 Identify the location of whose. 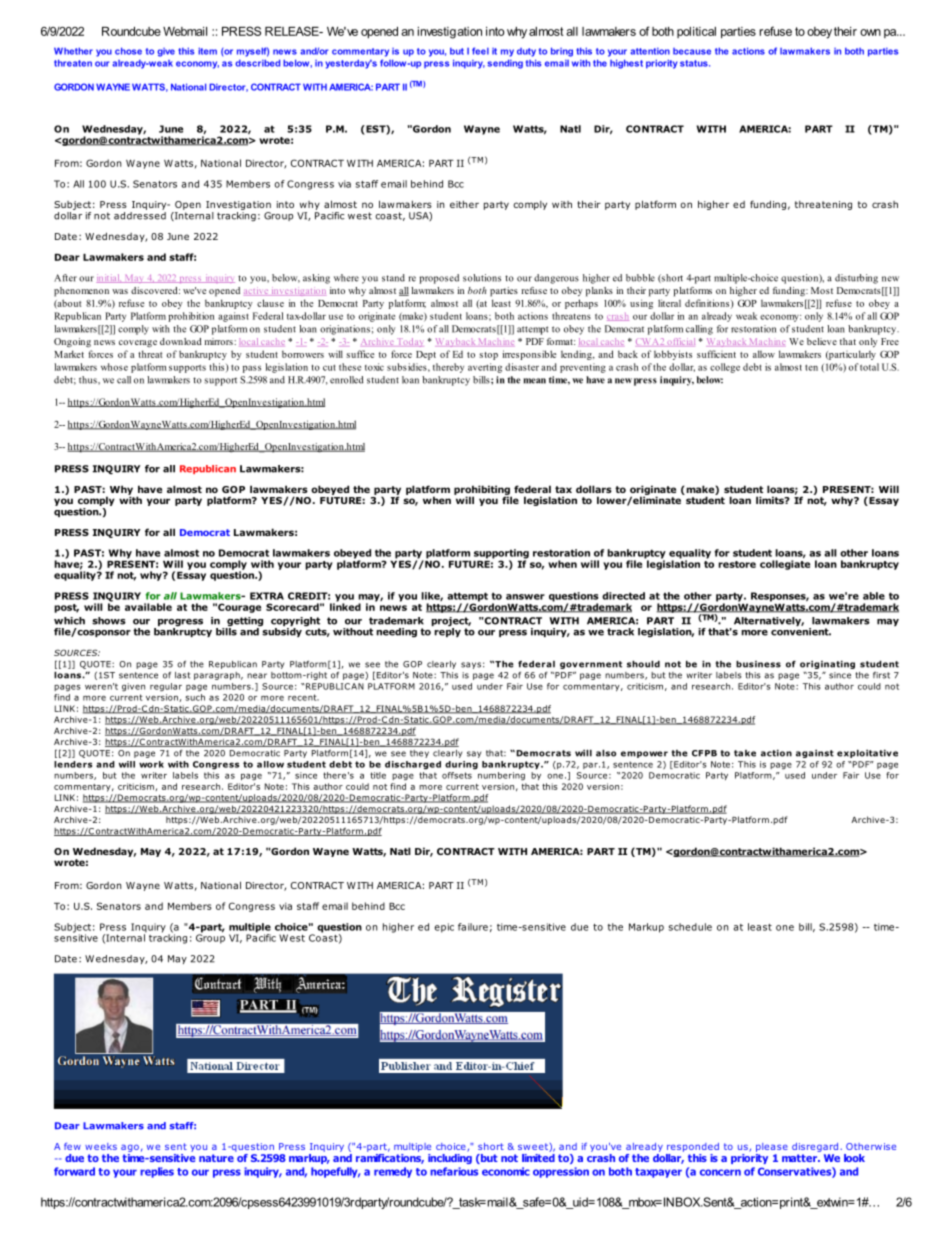
(114, 367).
